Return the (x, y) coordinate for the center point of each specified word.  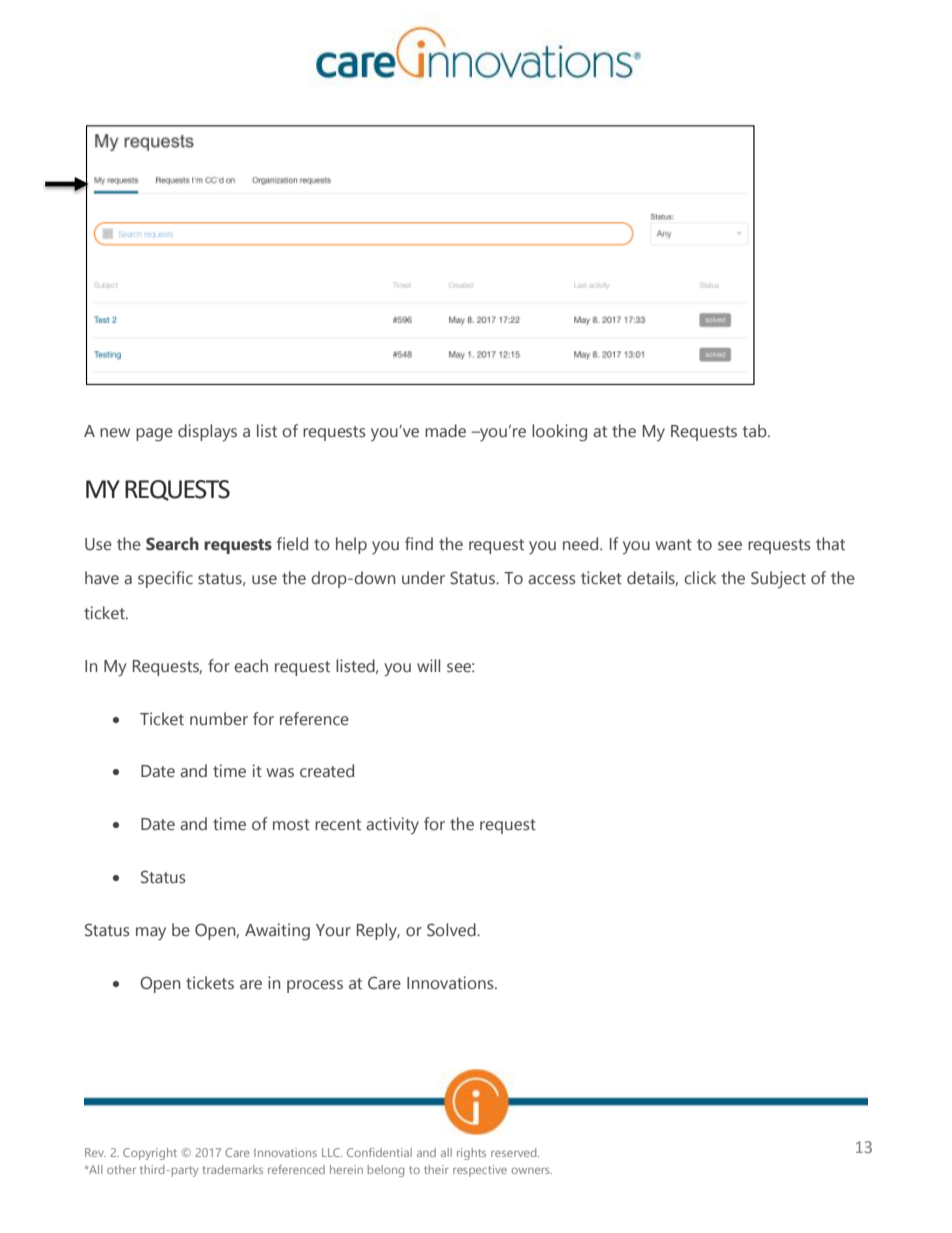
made (445, 431)
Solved (452, 930)
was (280, 773)
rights (471, 1154)
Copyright (150, 1154)
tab (756, 431)
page (154, 435)
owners (531, 1170)
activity (392, 825)
